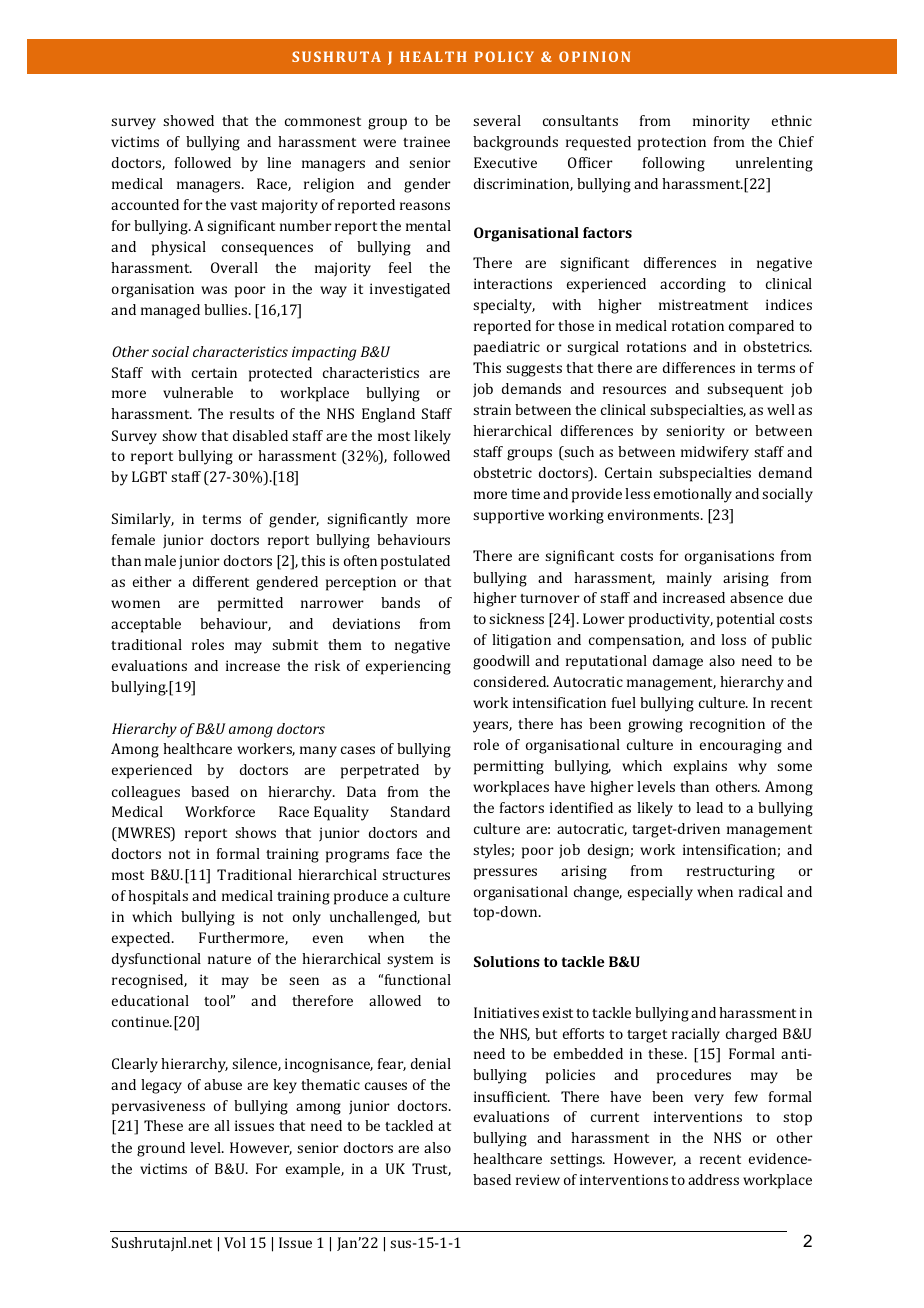  What do you see at coordinates (279, 162) in the page?
I see `line` at bounding box center [279, 162].
